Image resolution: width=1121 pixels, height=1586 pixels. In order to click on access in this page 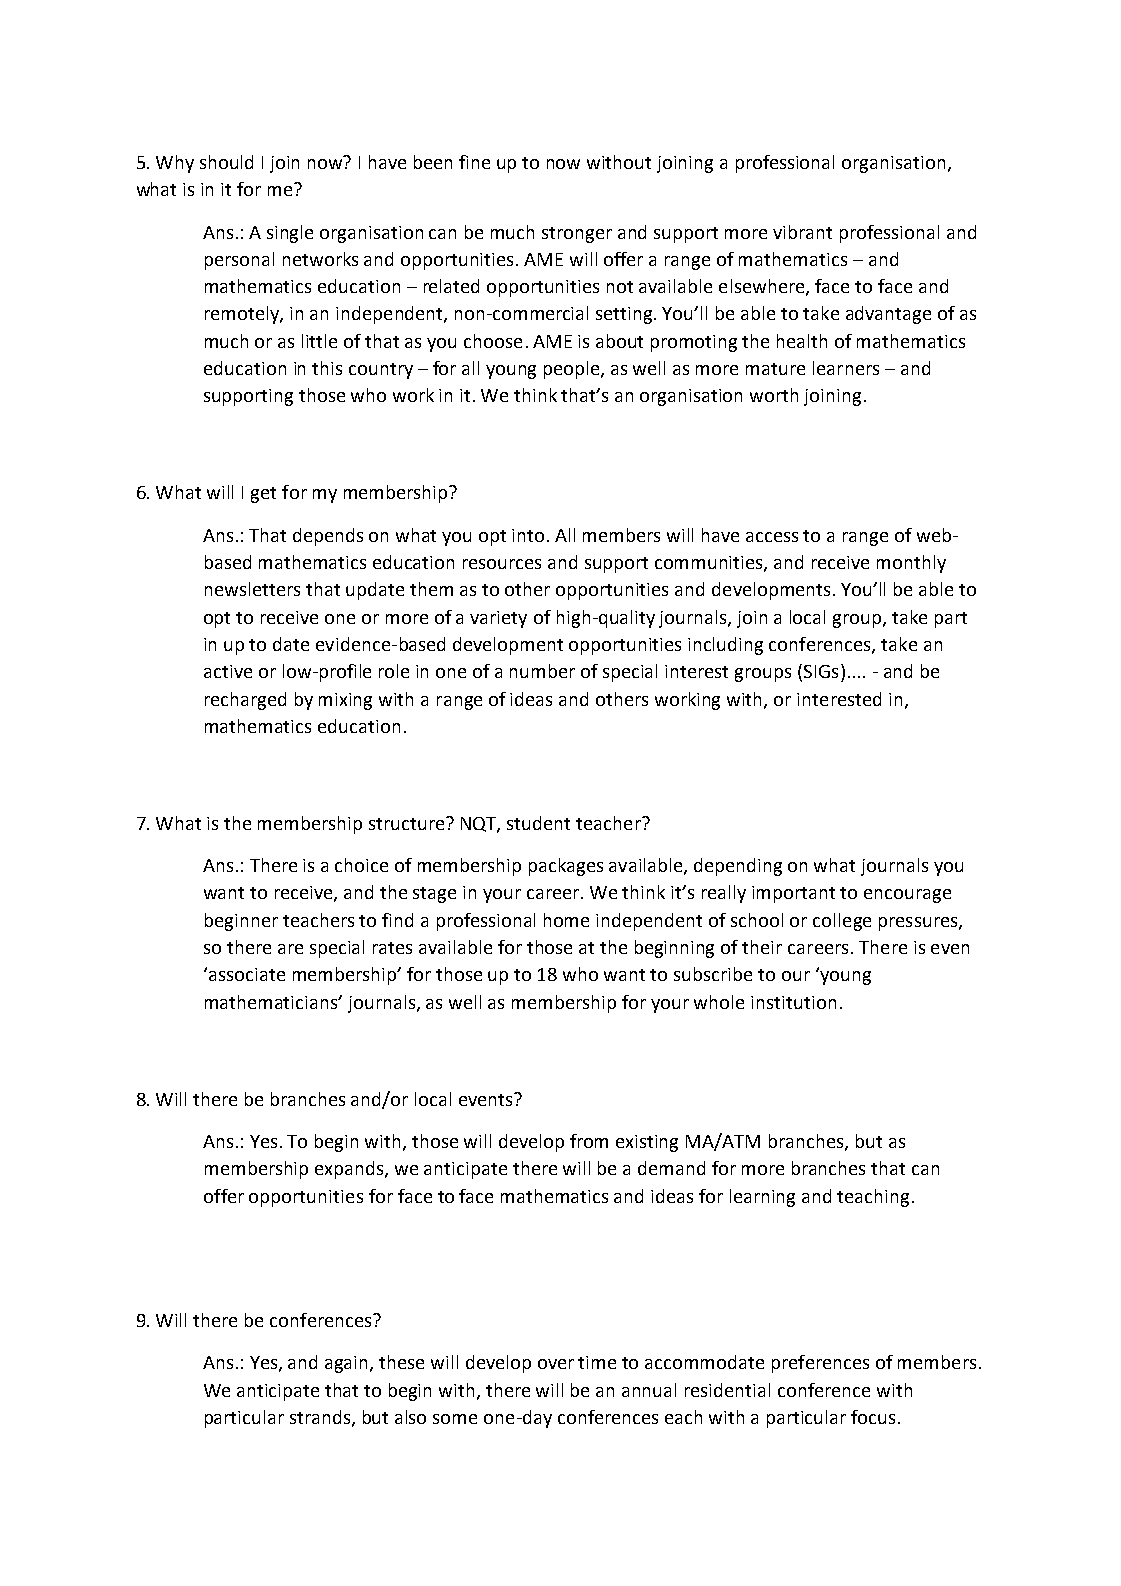, I will do `click(772, 537)`.
